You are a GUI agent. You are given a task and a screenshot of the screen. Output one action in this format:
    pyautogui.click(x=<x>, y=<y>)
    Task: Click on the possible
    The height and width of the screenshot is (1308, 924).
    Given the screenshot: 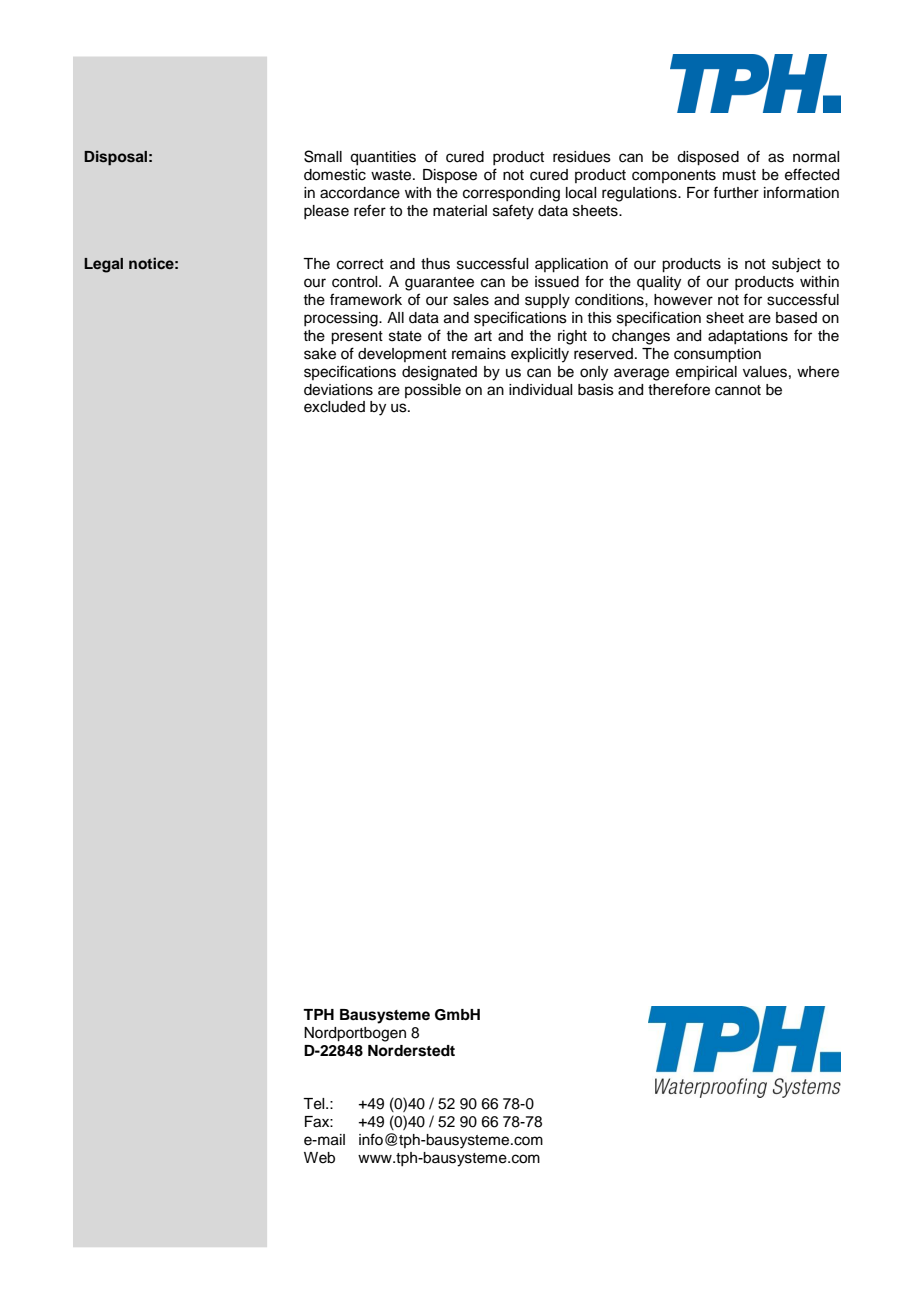 What is the action you would take?
    pyautogui.click(x=433, y=391)
